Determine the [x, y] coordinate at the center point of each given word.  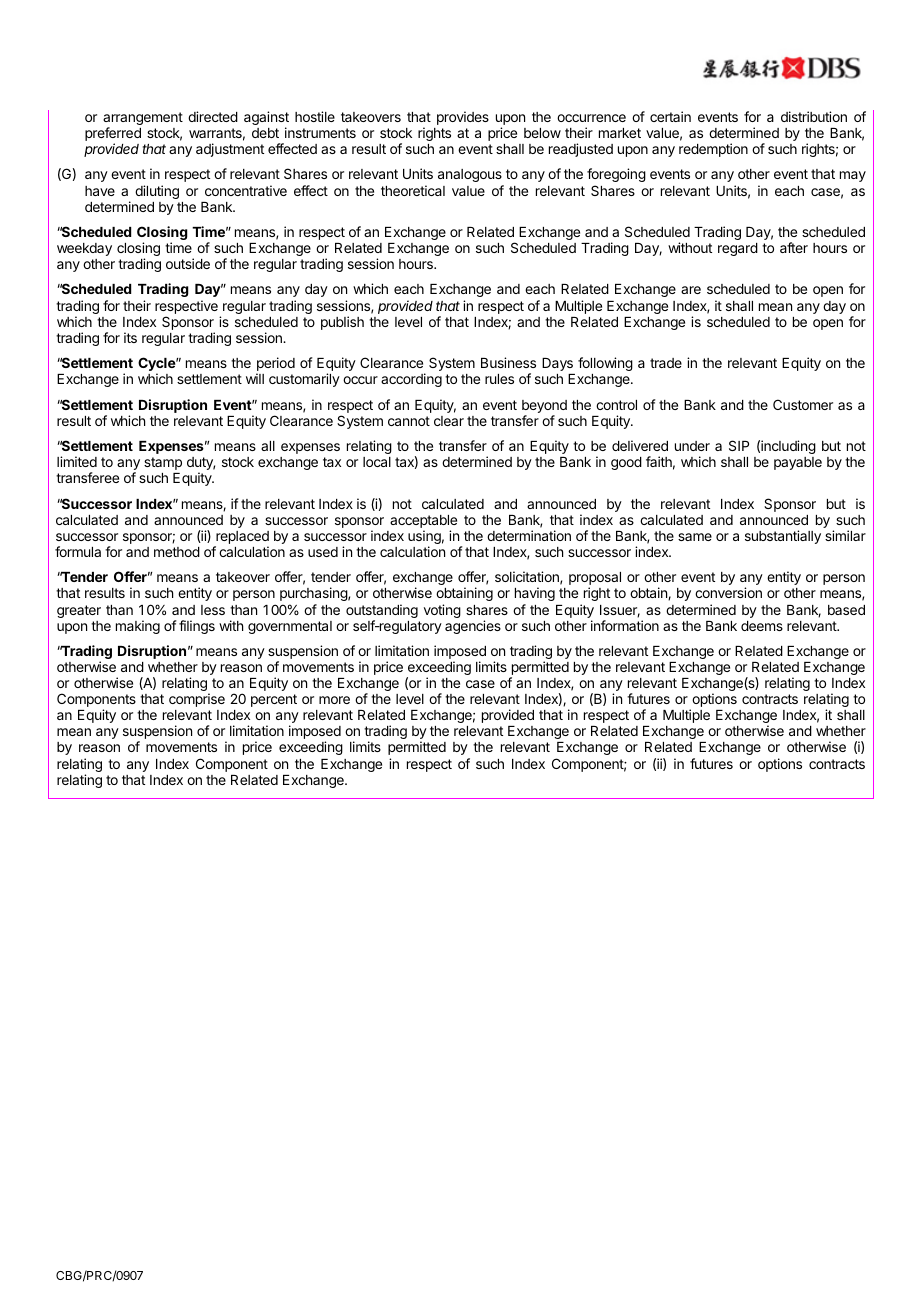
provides [463, 118]
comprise [197, 700]
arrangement [143, 120]
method [177, 552]
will [255, 378]
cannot [409, 421]
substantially [783, 537]
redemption [713, 150]
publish [342, 323]
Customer [803, 404]
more [334, 700]
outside [188, 263]
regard [738, 249]
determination [529, 535]
